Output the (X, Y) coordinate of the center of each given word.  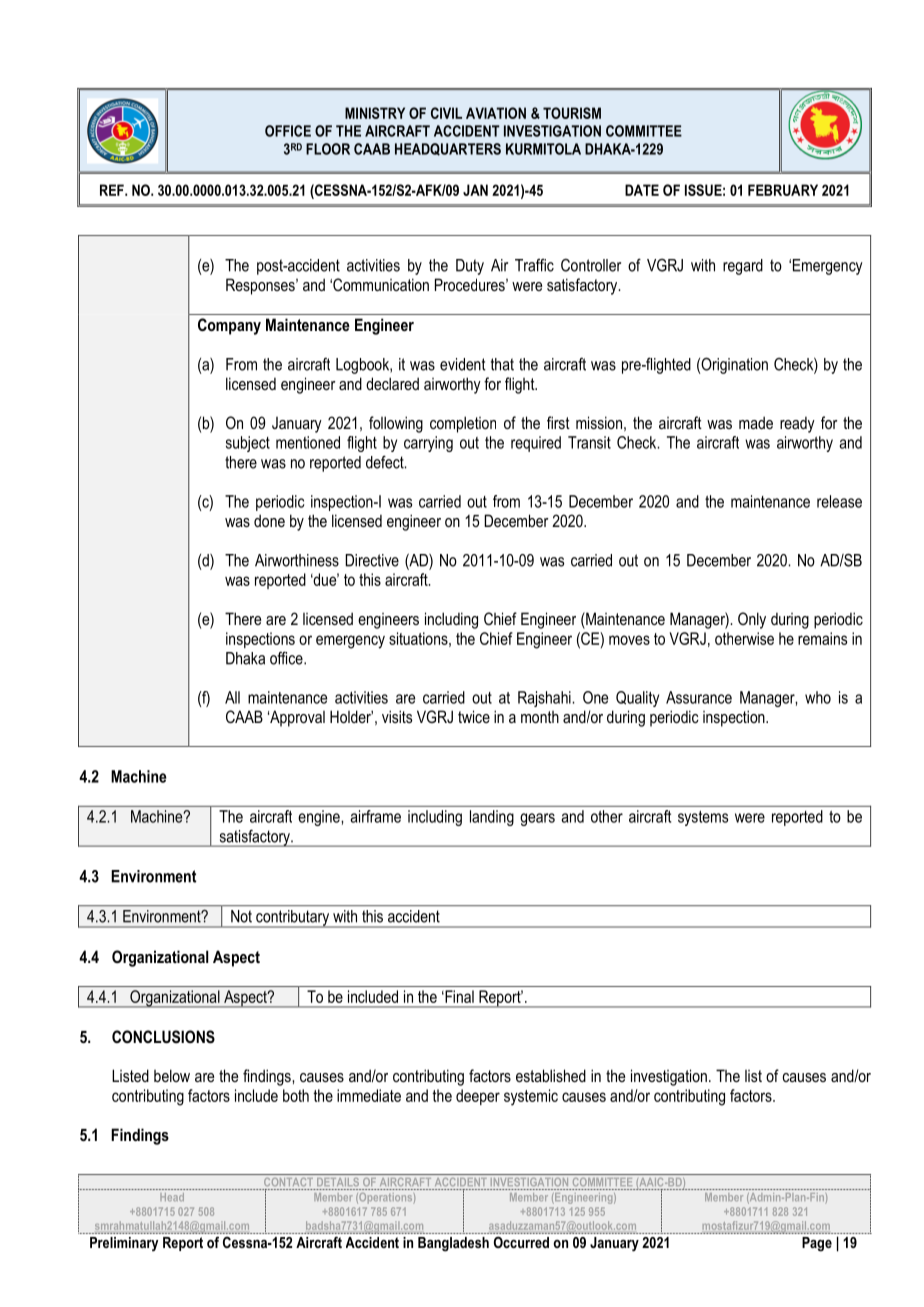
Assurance (699, 697)
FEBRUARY (783, 190)
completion (463, 424)
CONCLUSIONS (163, 1037)
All (232, 697)
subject (248, 444)
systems (703, 818)
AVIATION (496, 113)
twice (474, 716)
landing (492, 818)
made (756, 422)
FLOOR (328, 149)
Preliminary (124, 1244)
